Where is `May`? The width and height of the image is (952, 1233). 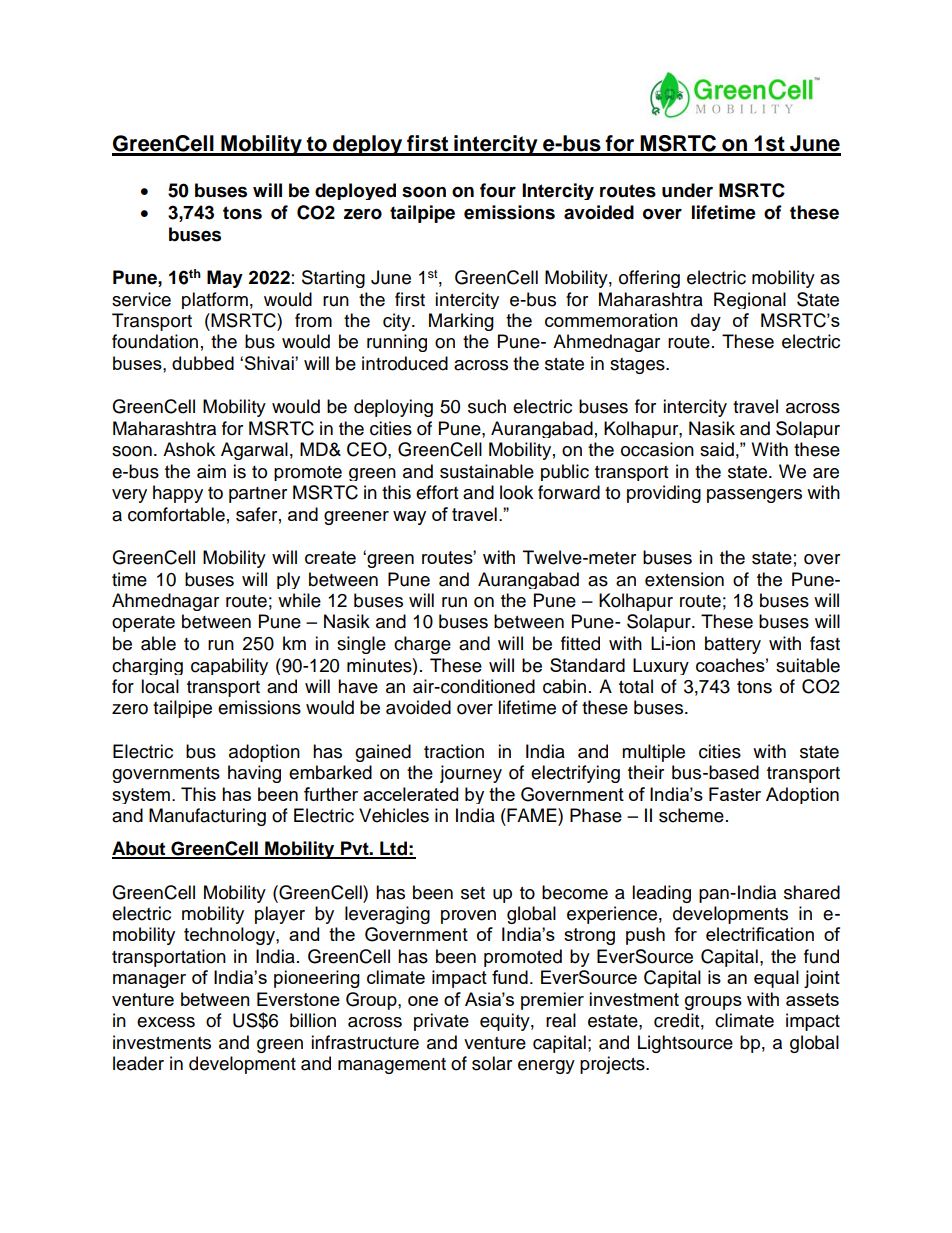 May is located at coordinates (225, 279).
